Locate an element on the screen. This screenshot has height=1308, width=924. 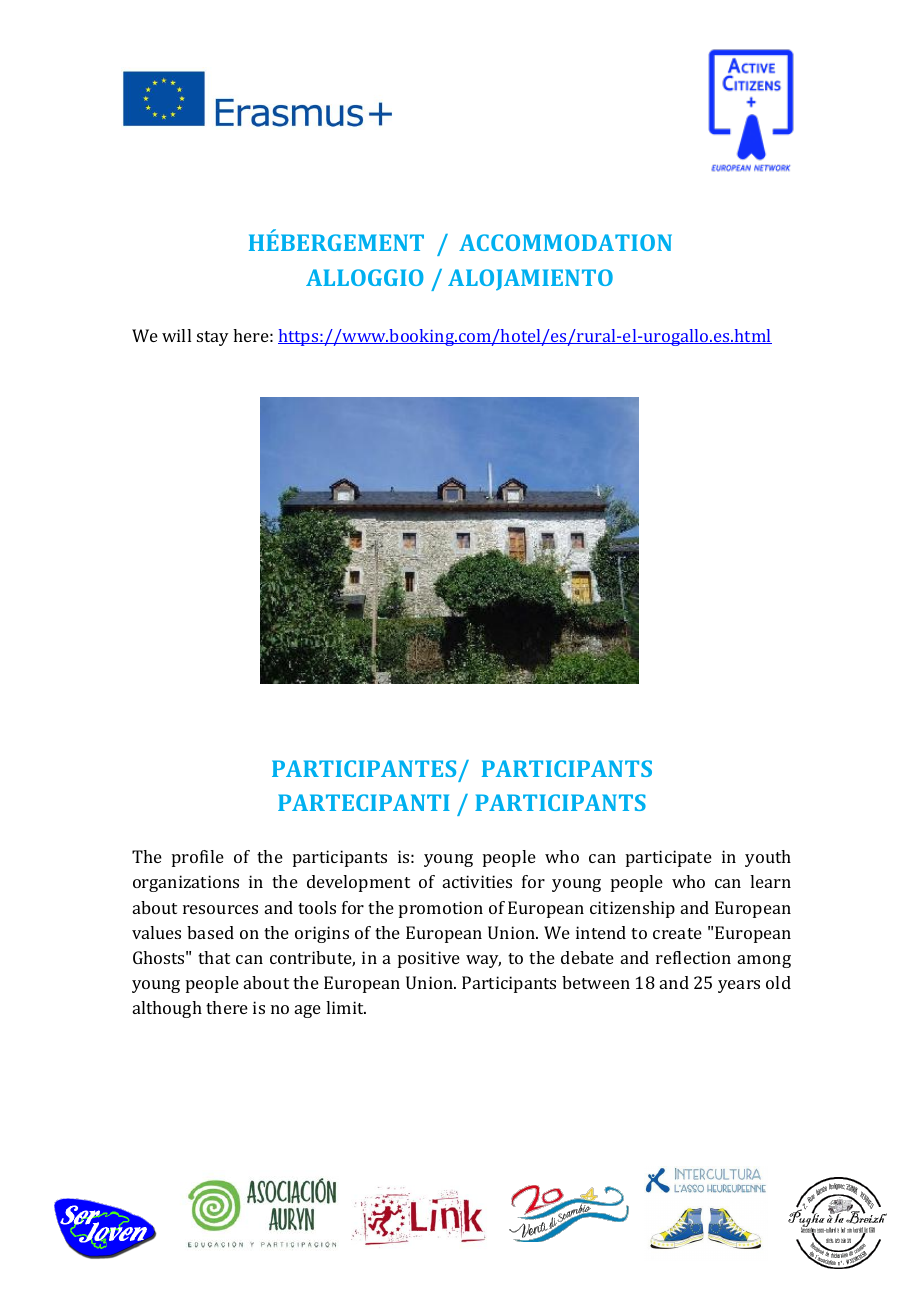
ACCOMMODATION is located at coordinates (565, 242).
